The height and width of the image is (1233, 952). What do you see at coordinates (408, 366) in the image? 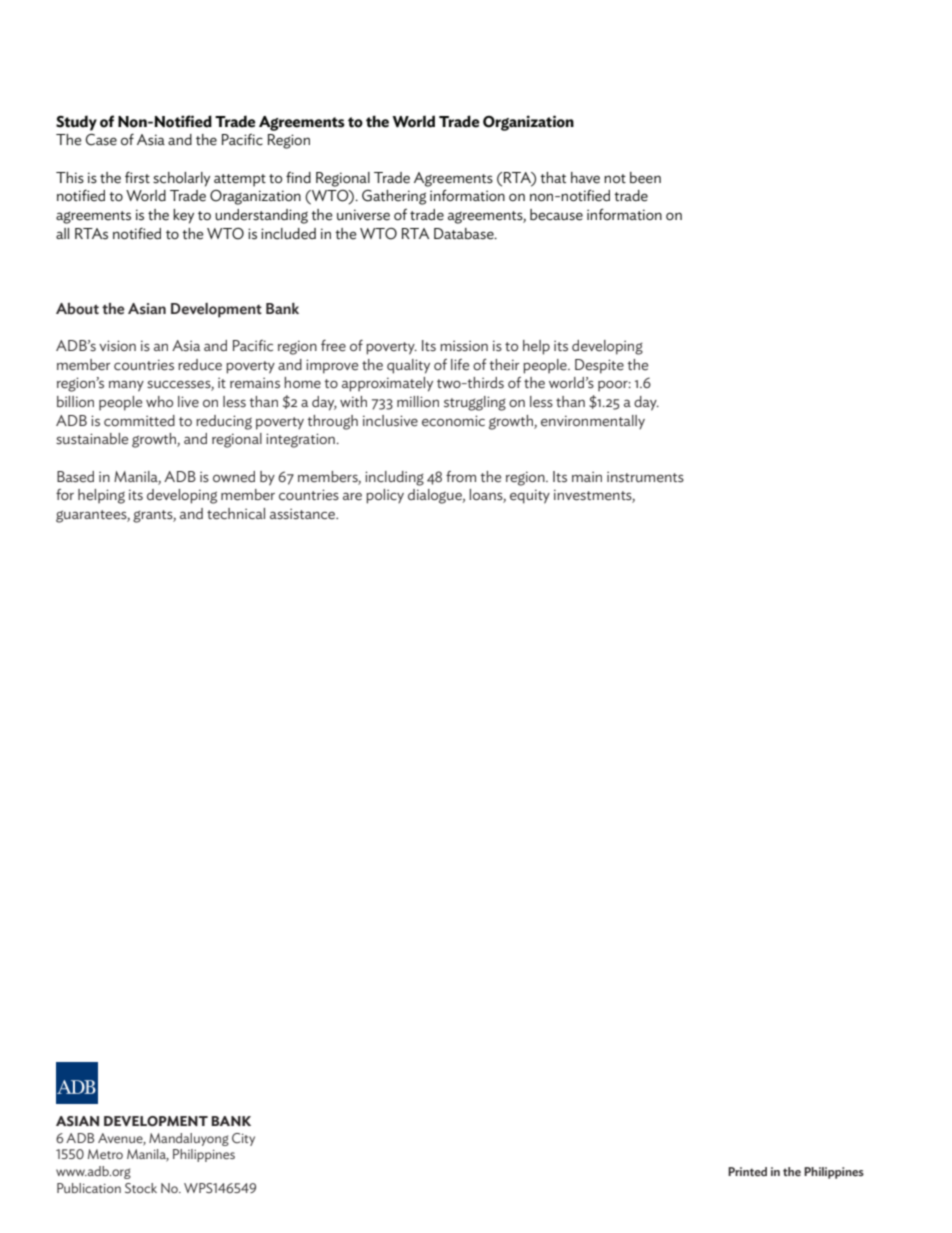
I see `quality` at bounding box center [408, 366].
